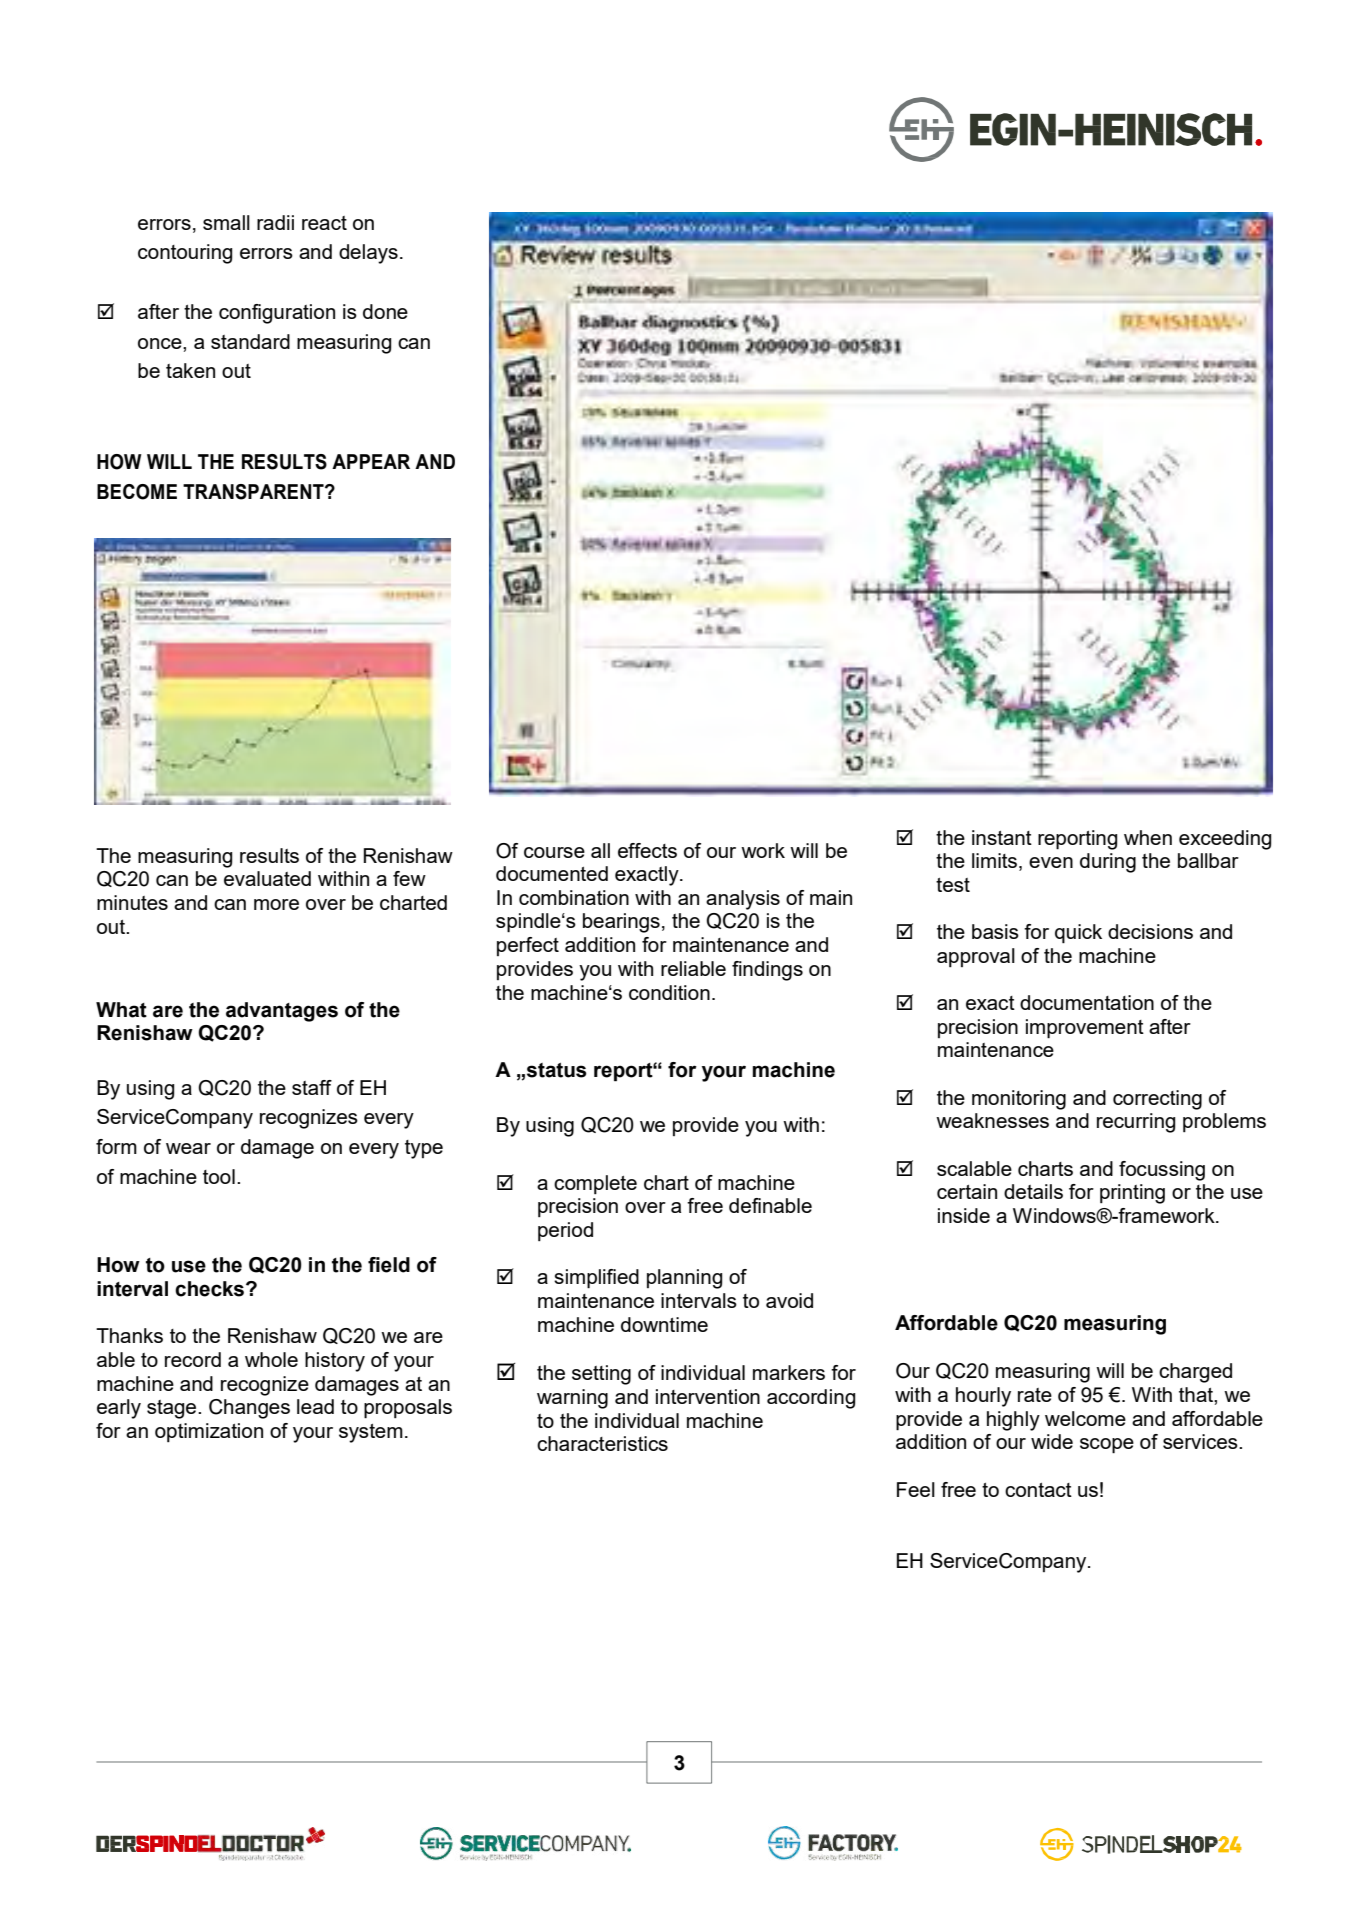  Describe the element at coordinates (267, 878) in the document. I see `evaluated` at that location.
